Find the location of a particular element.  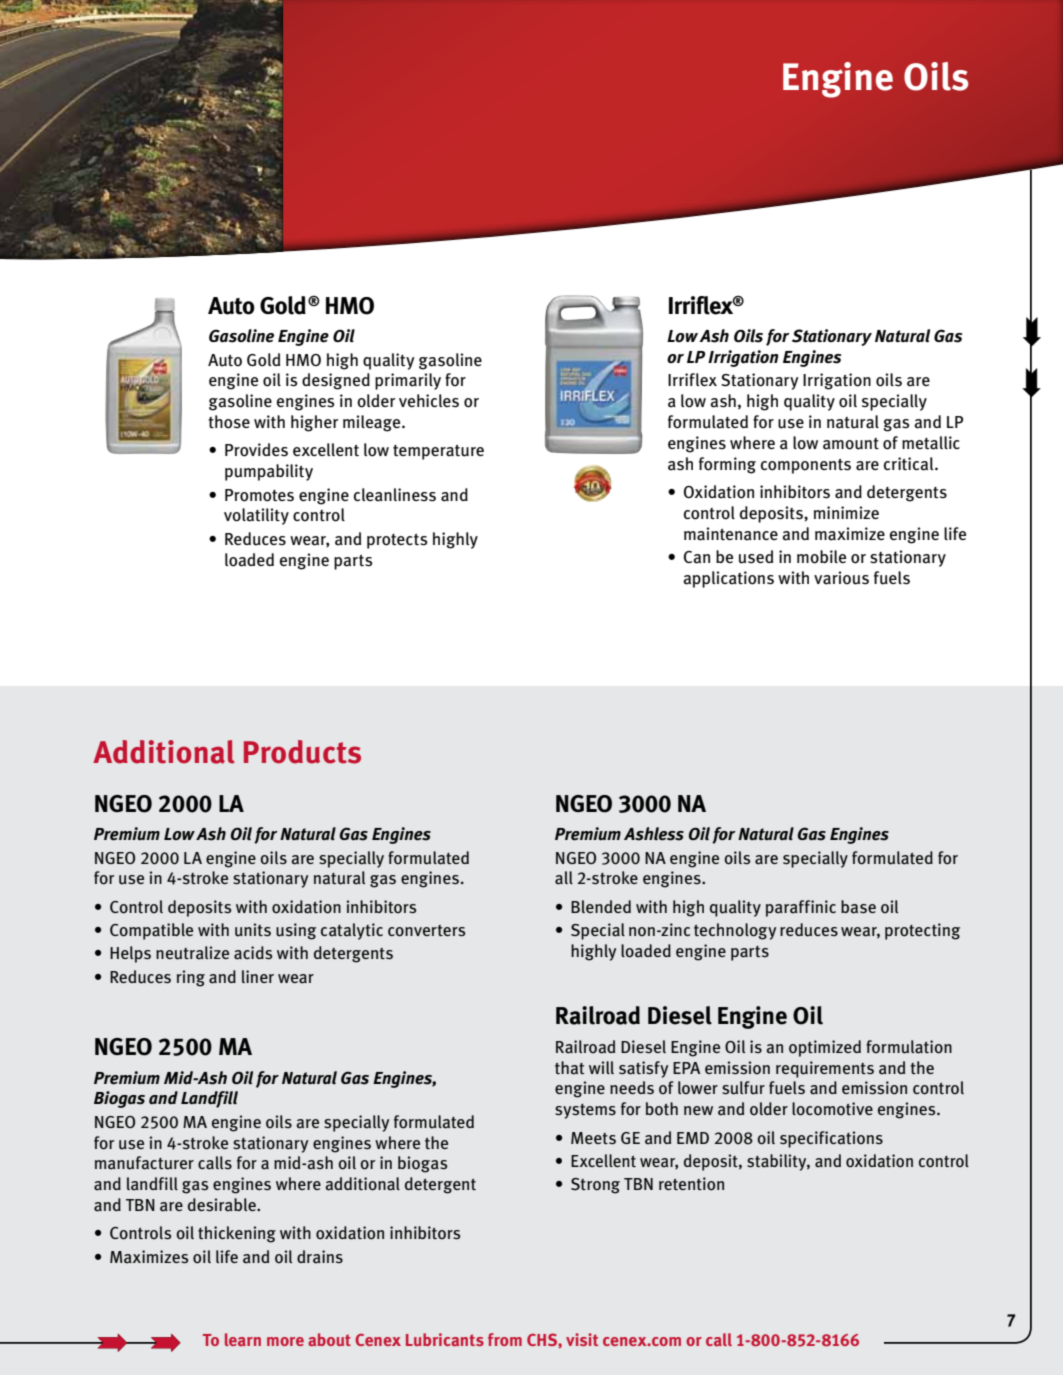

base is located at coordinates (858, 907).
